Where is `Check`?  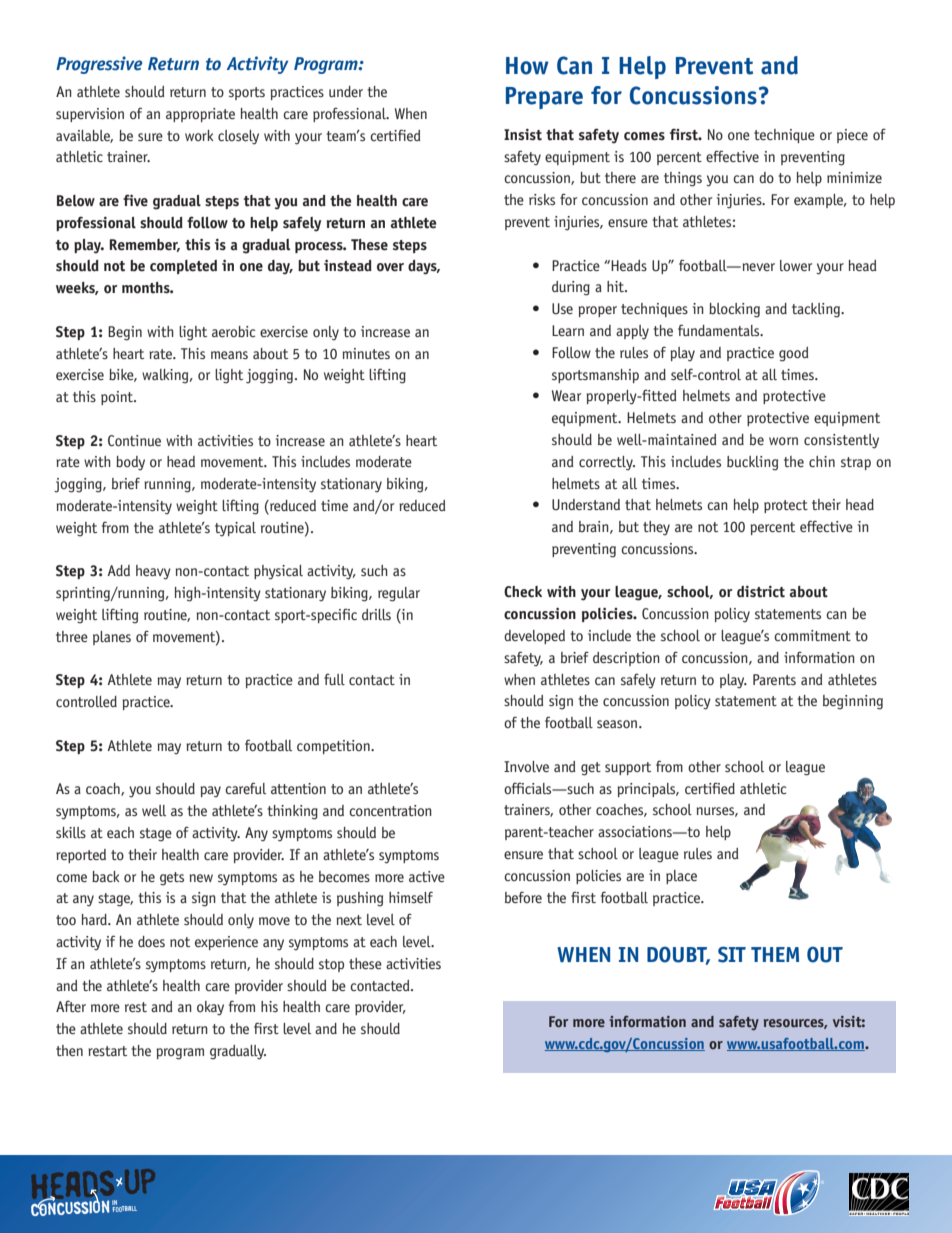
Check is located at coordinates (523, 592).
